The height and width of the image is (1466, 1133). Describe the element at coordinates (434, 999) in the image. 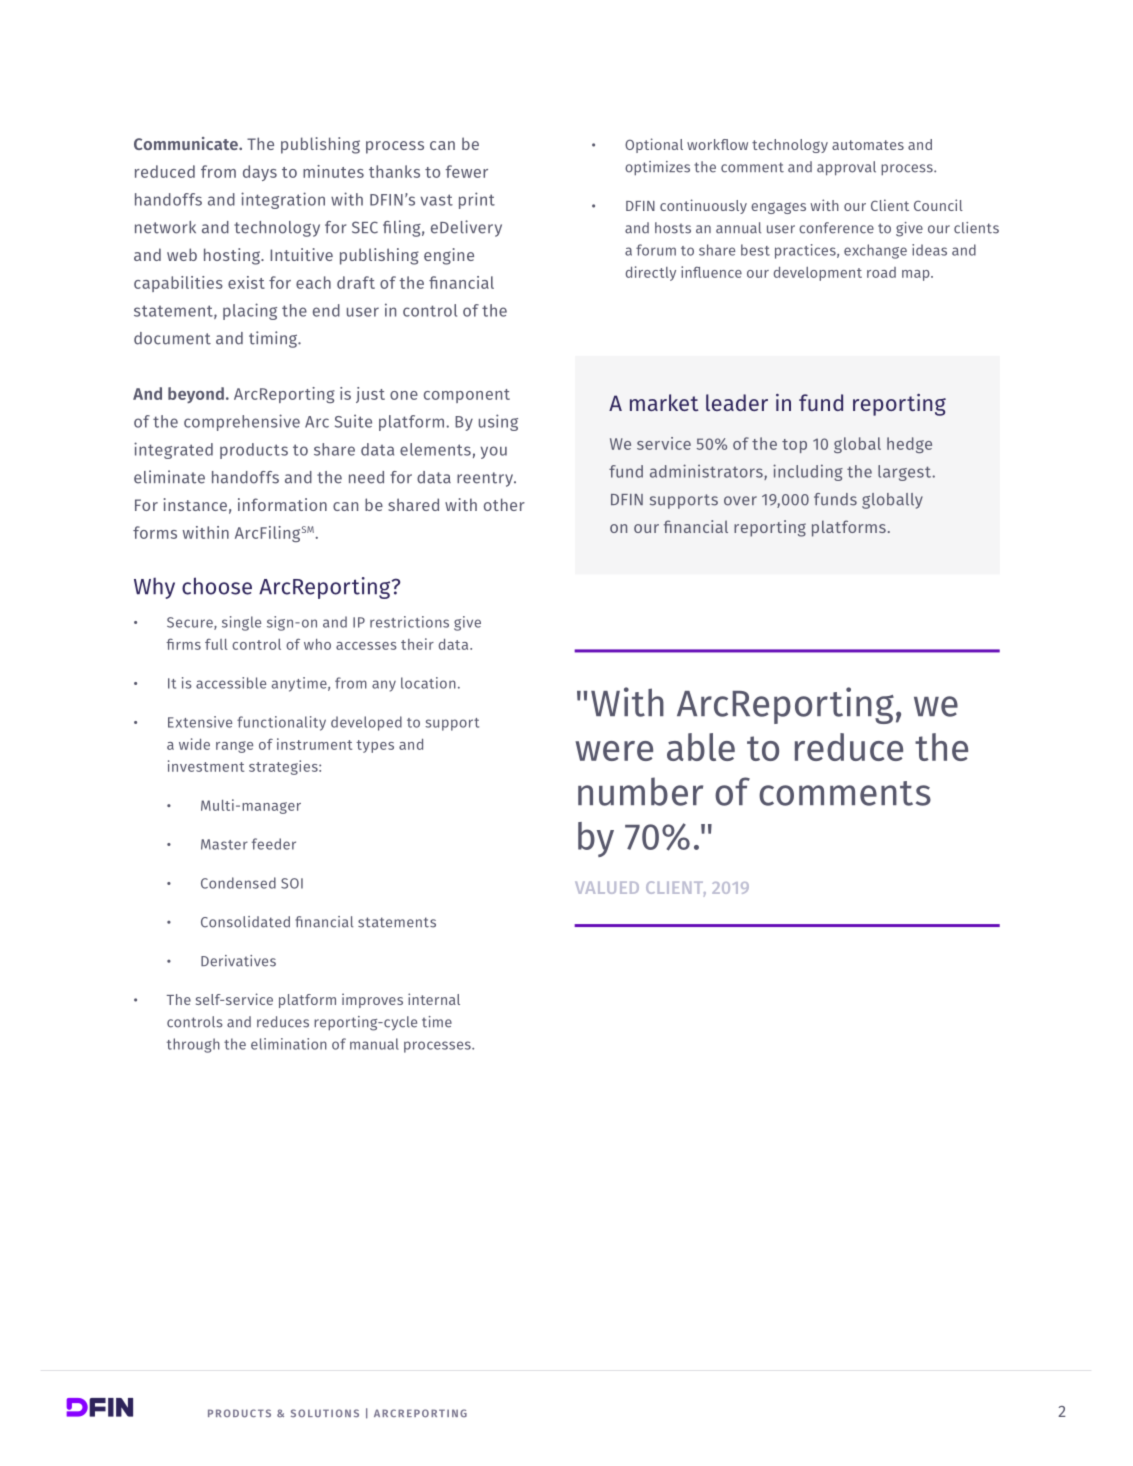

I see `internal` at that location.
